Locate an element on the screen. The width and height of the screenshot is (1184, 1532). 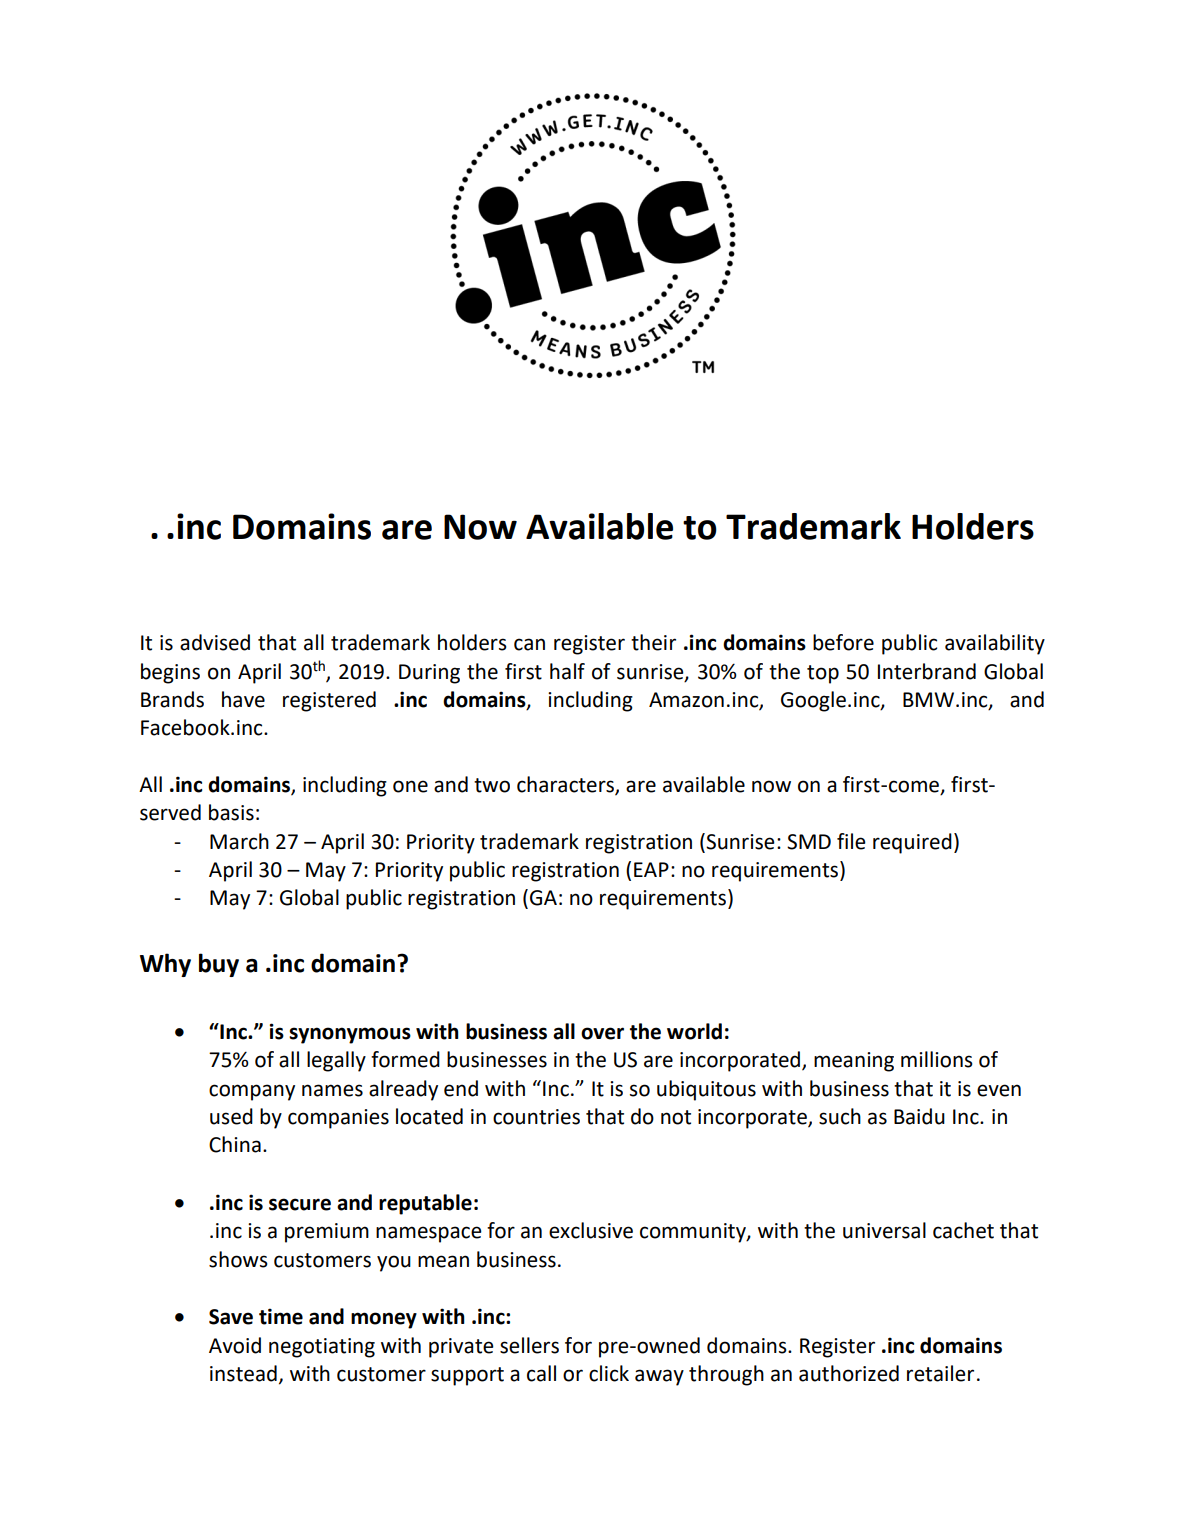
half is located at coordinates (567, 671).
